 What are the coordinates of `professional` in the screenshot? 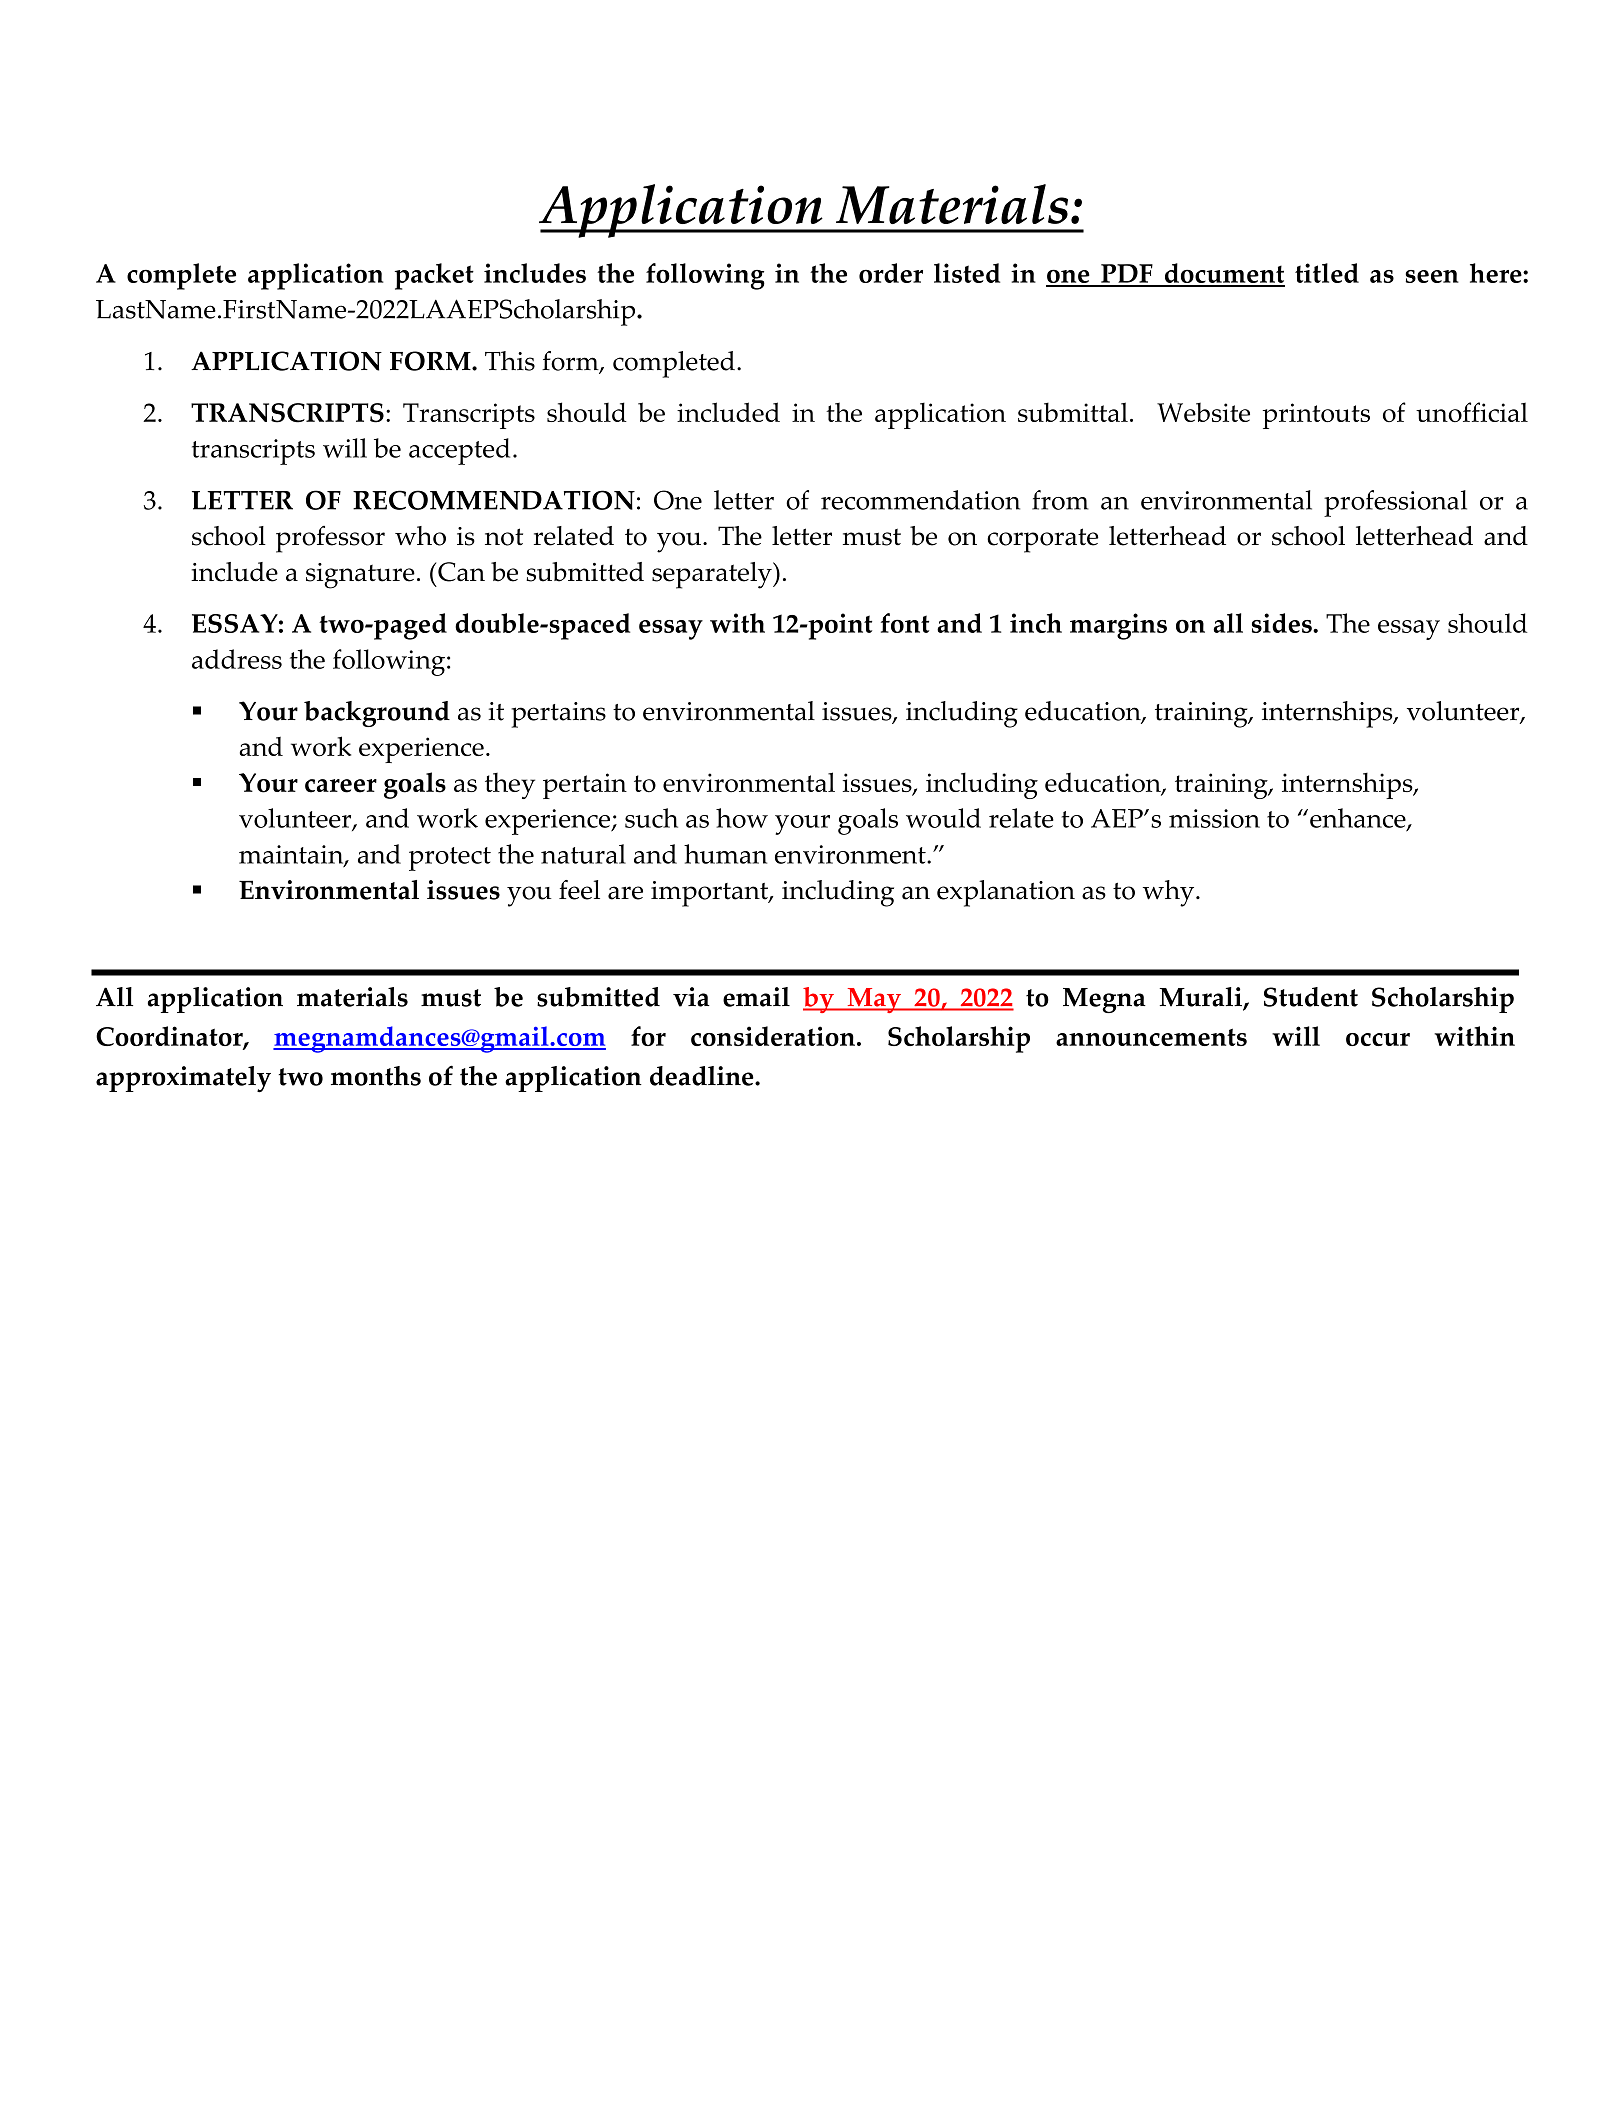 It's located at (1395, 503).
